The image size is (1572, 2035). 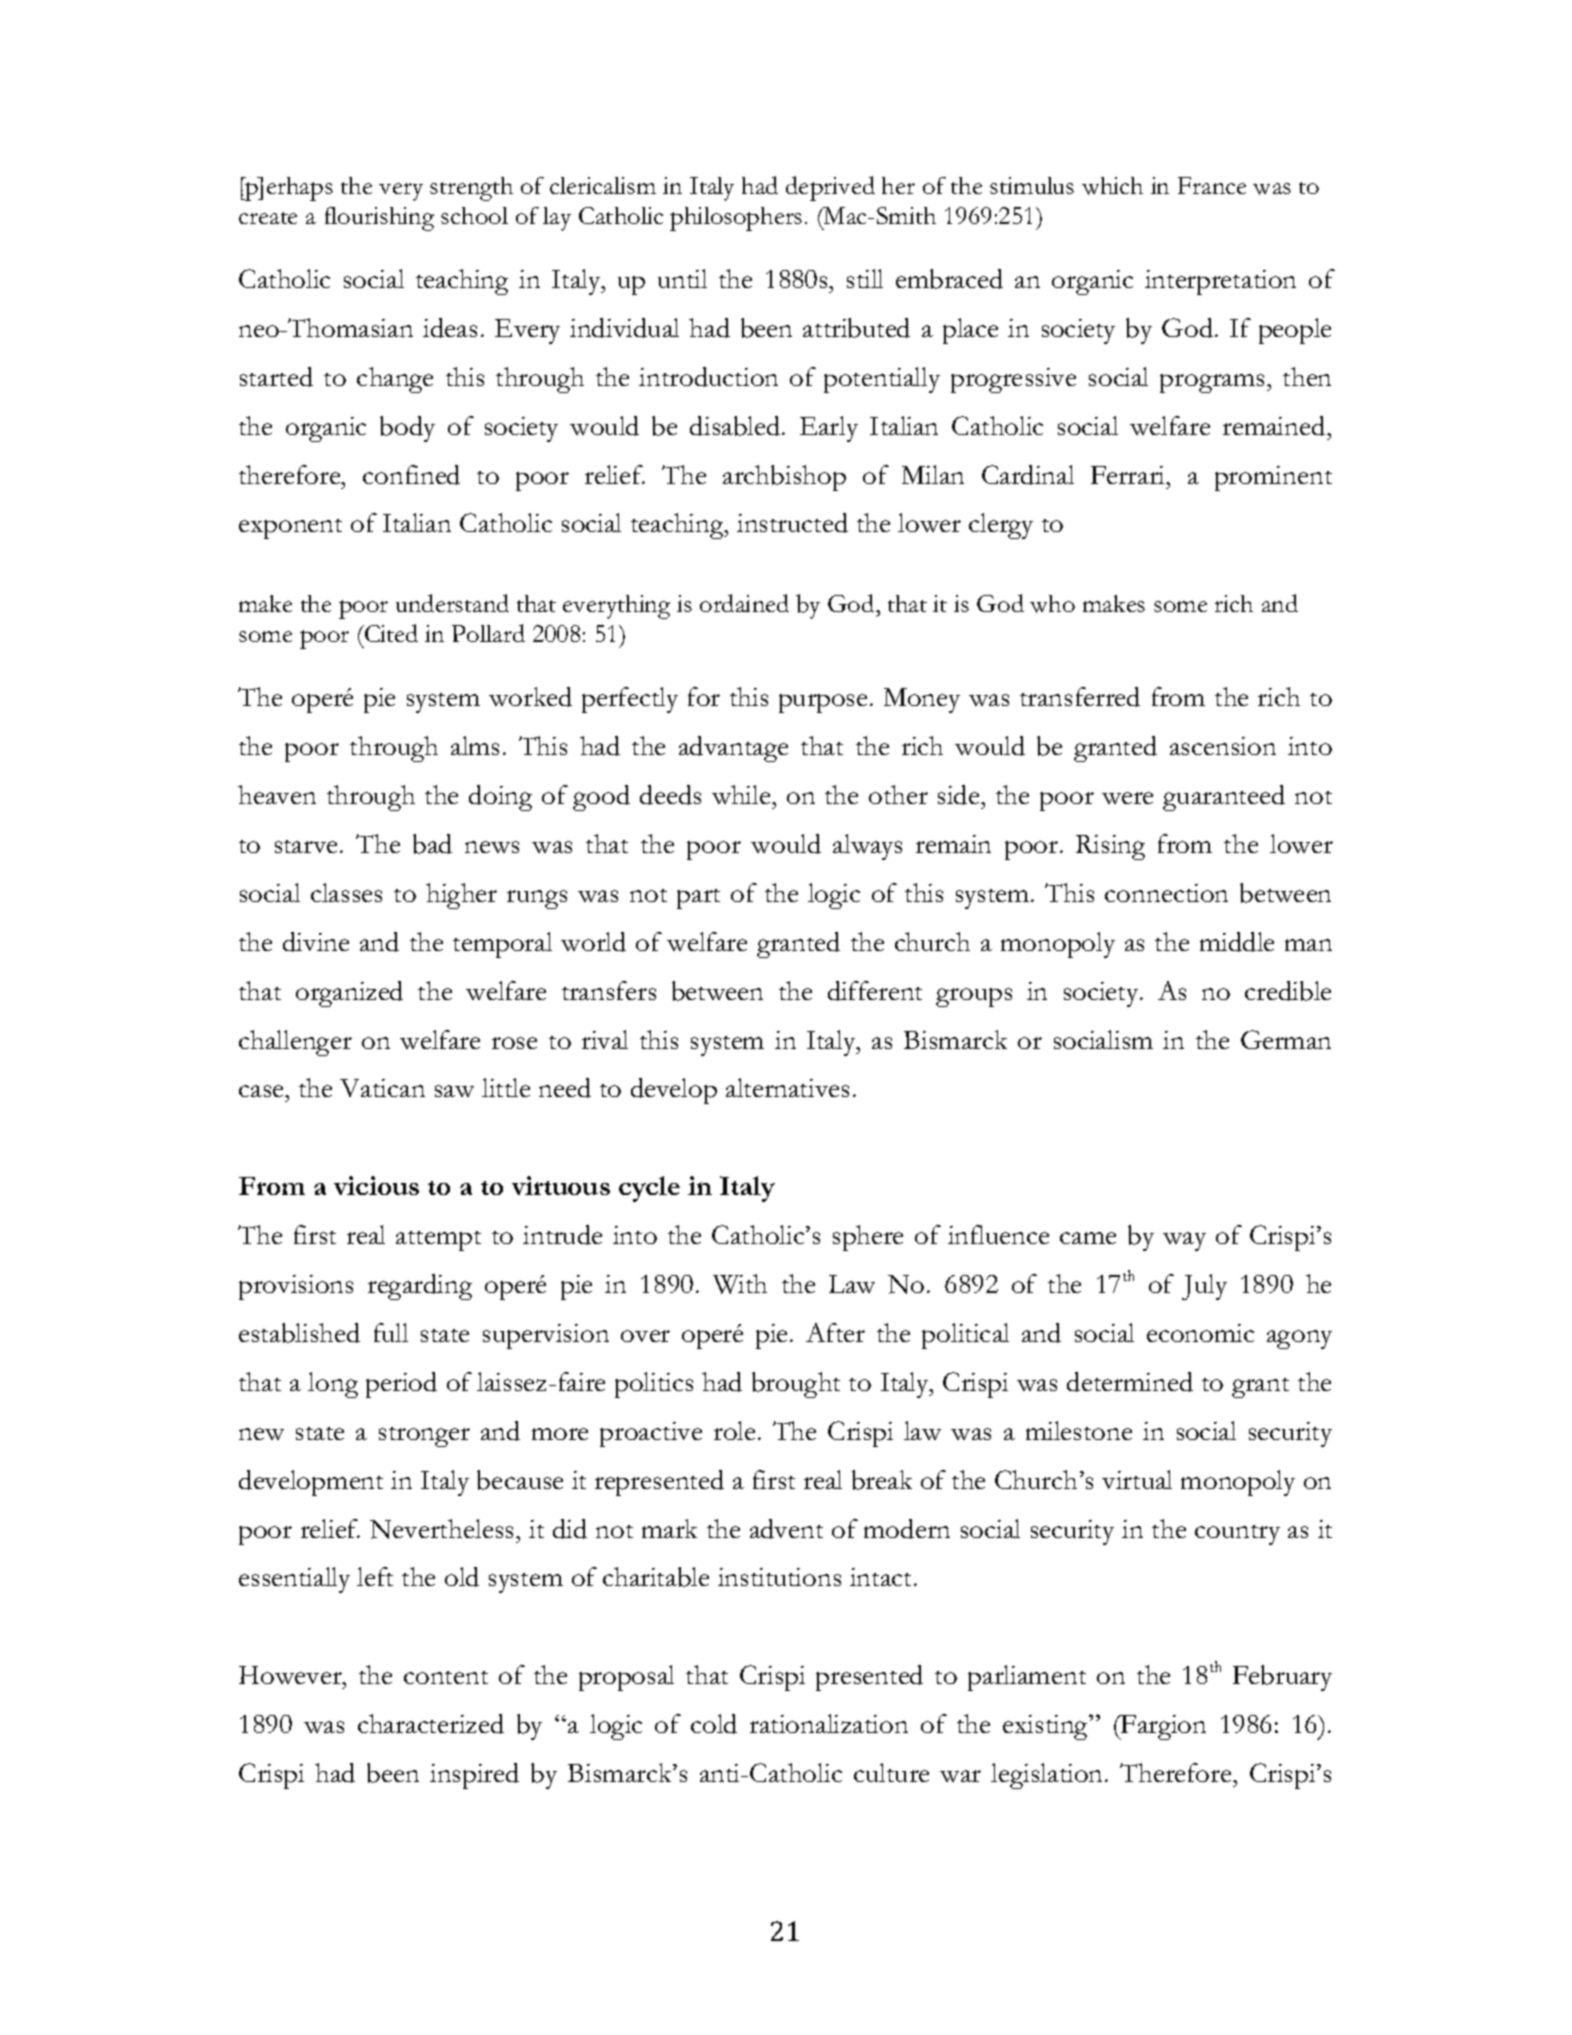 I want to click on philosophers, so click(x=736, y=219).
